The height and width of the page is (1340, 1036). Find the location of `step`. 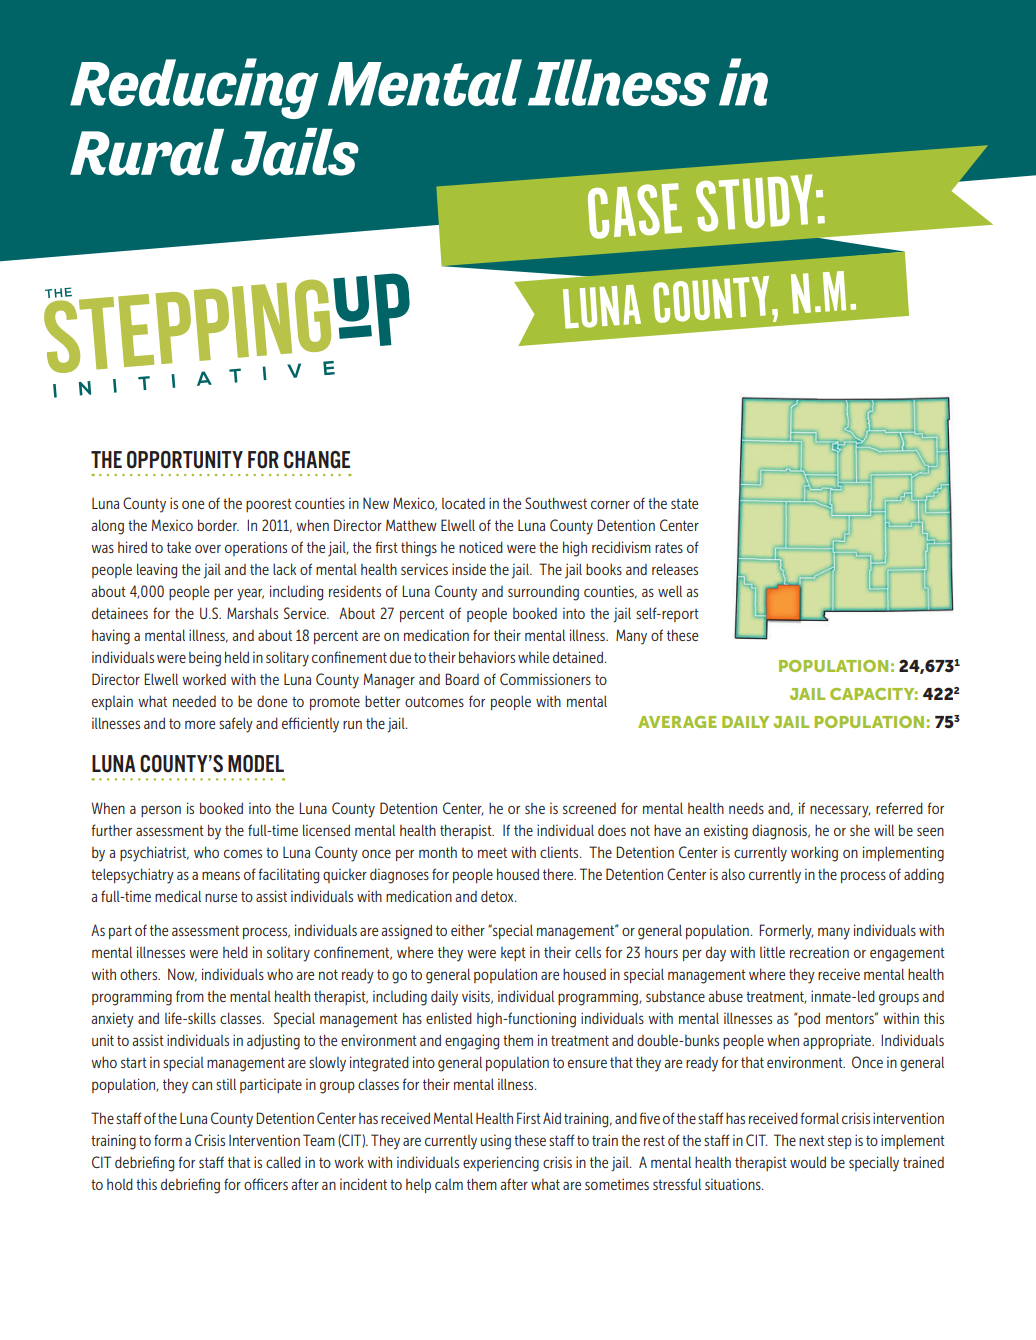

step is located at coordinates (840, 1142).
